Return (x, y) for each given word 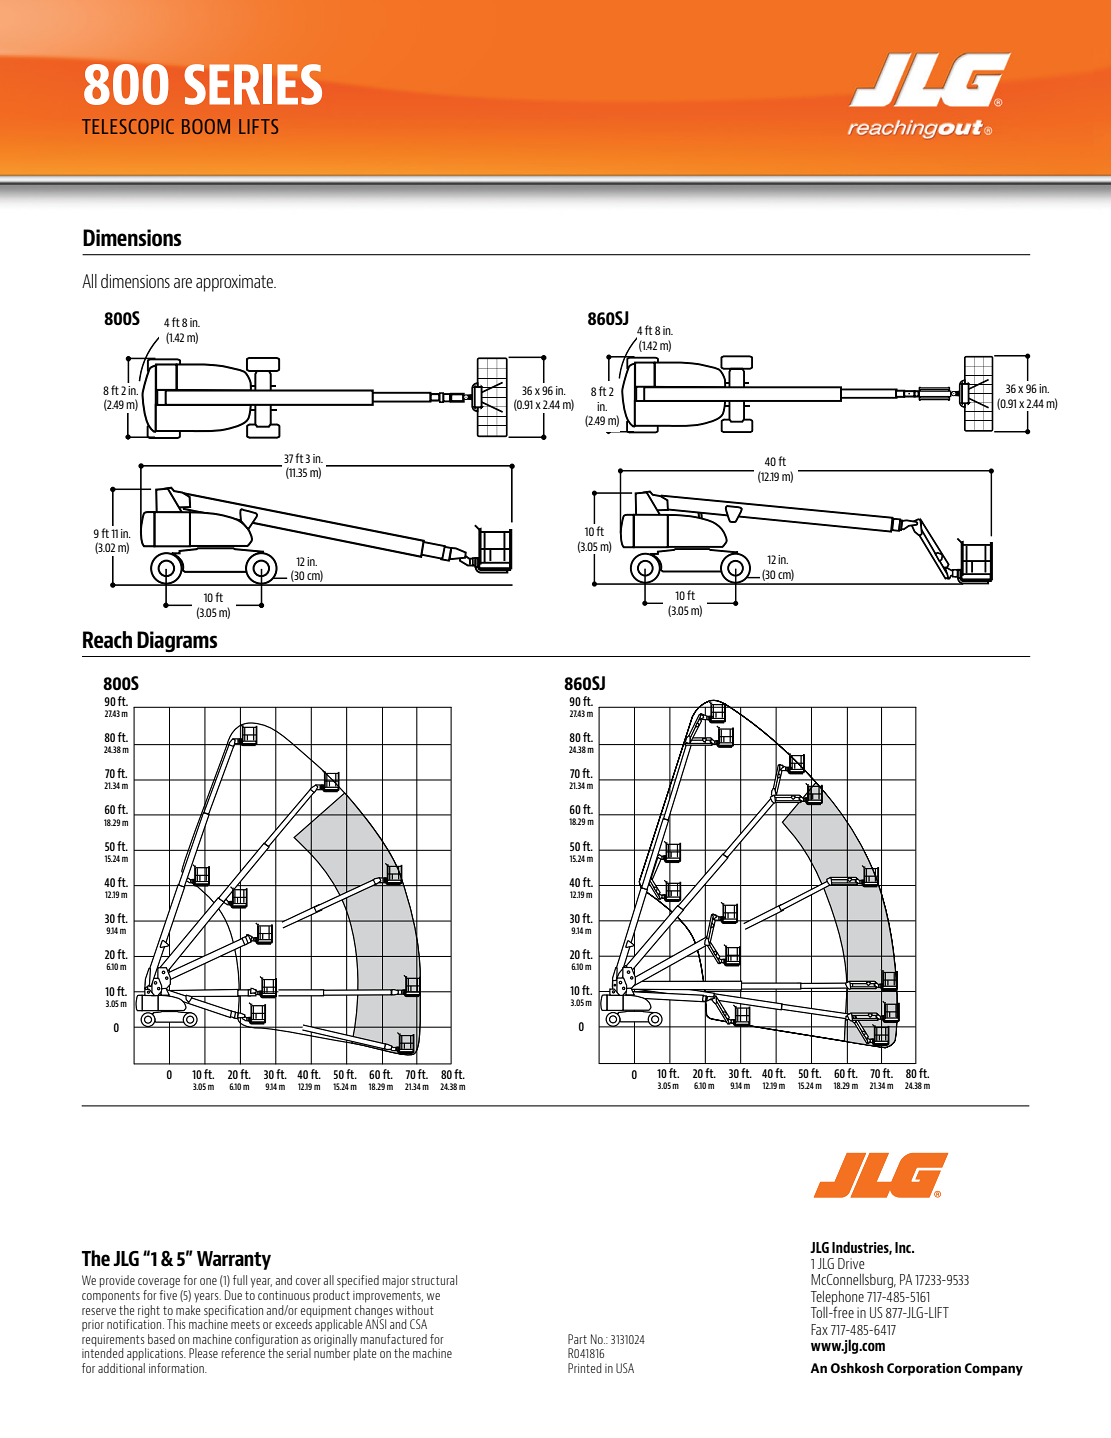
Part (577, 1339)
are (183, 283)
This (176, 1324)
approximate (235, 283)
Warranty (234, 1260)
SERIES (253, 84)
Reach (107, 639)
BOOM (206, 126)
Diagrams (177, 641)
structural (434, 1280)
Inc (904, 1247)
